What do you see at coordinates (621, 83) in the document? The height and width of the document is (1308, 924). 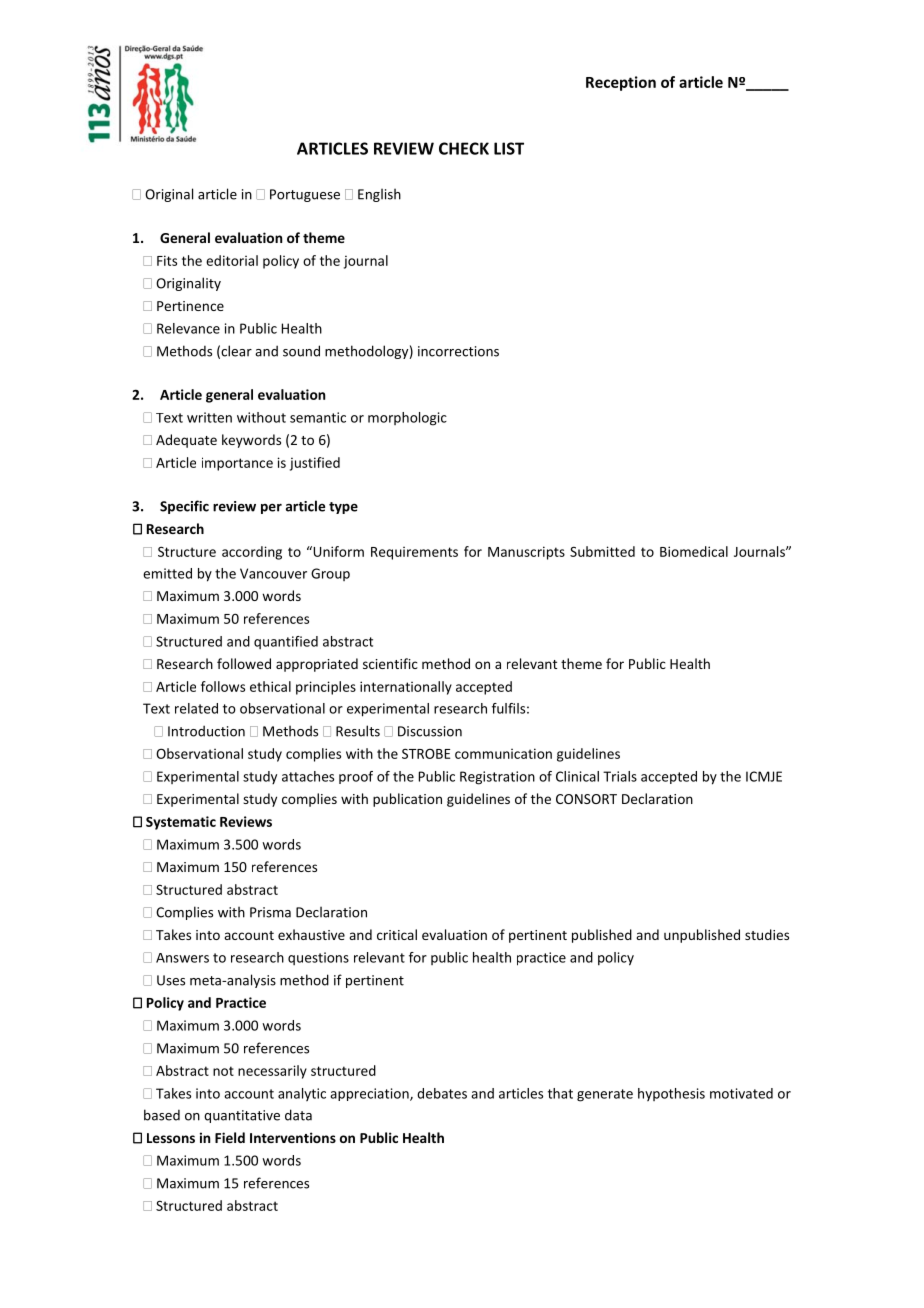 I see `Reception` at bounding box center [621, 83].
